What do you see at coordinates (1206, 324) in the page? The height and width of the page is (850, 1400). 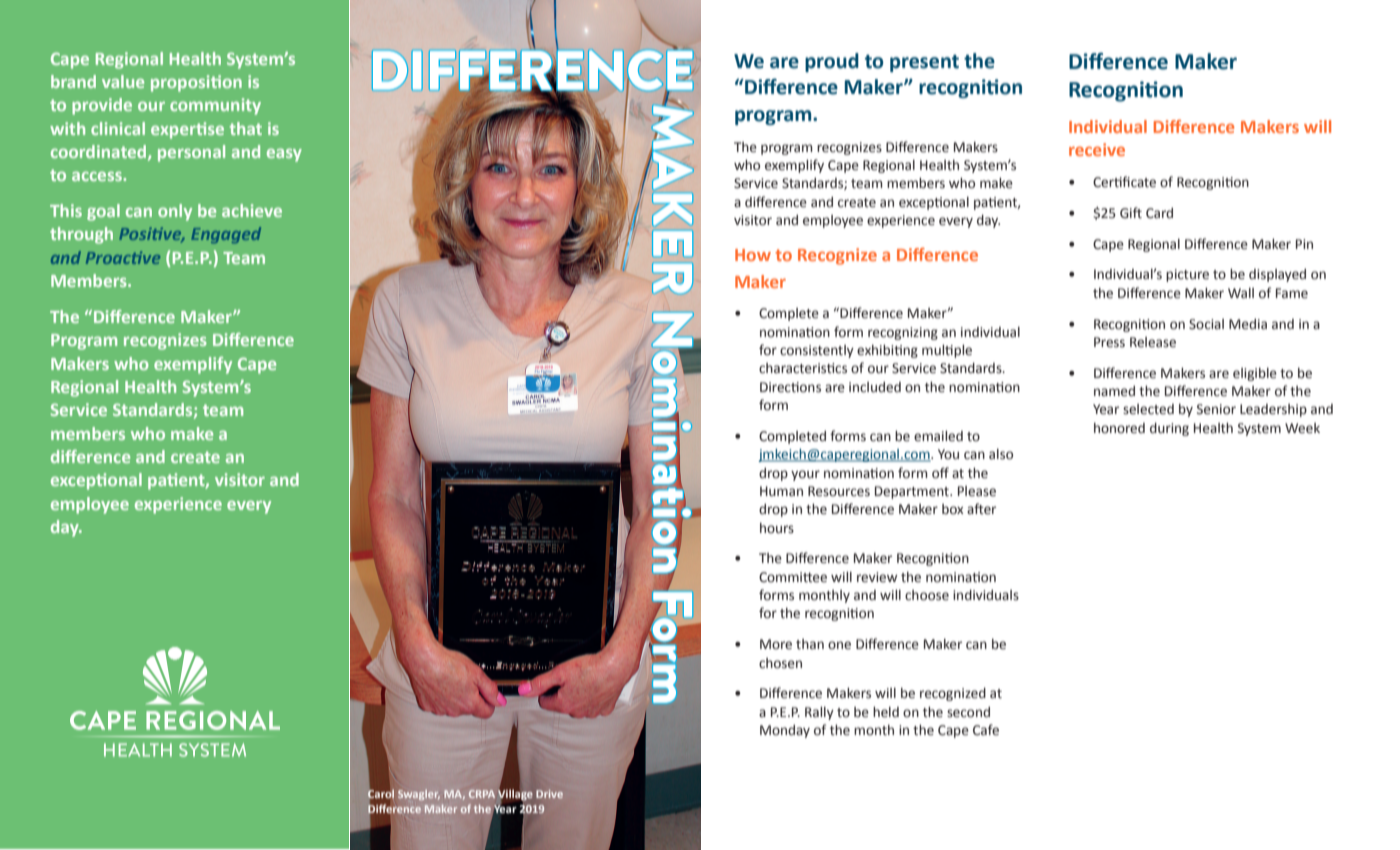 I see `Social` at bounding box center [1206, 324].
